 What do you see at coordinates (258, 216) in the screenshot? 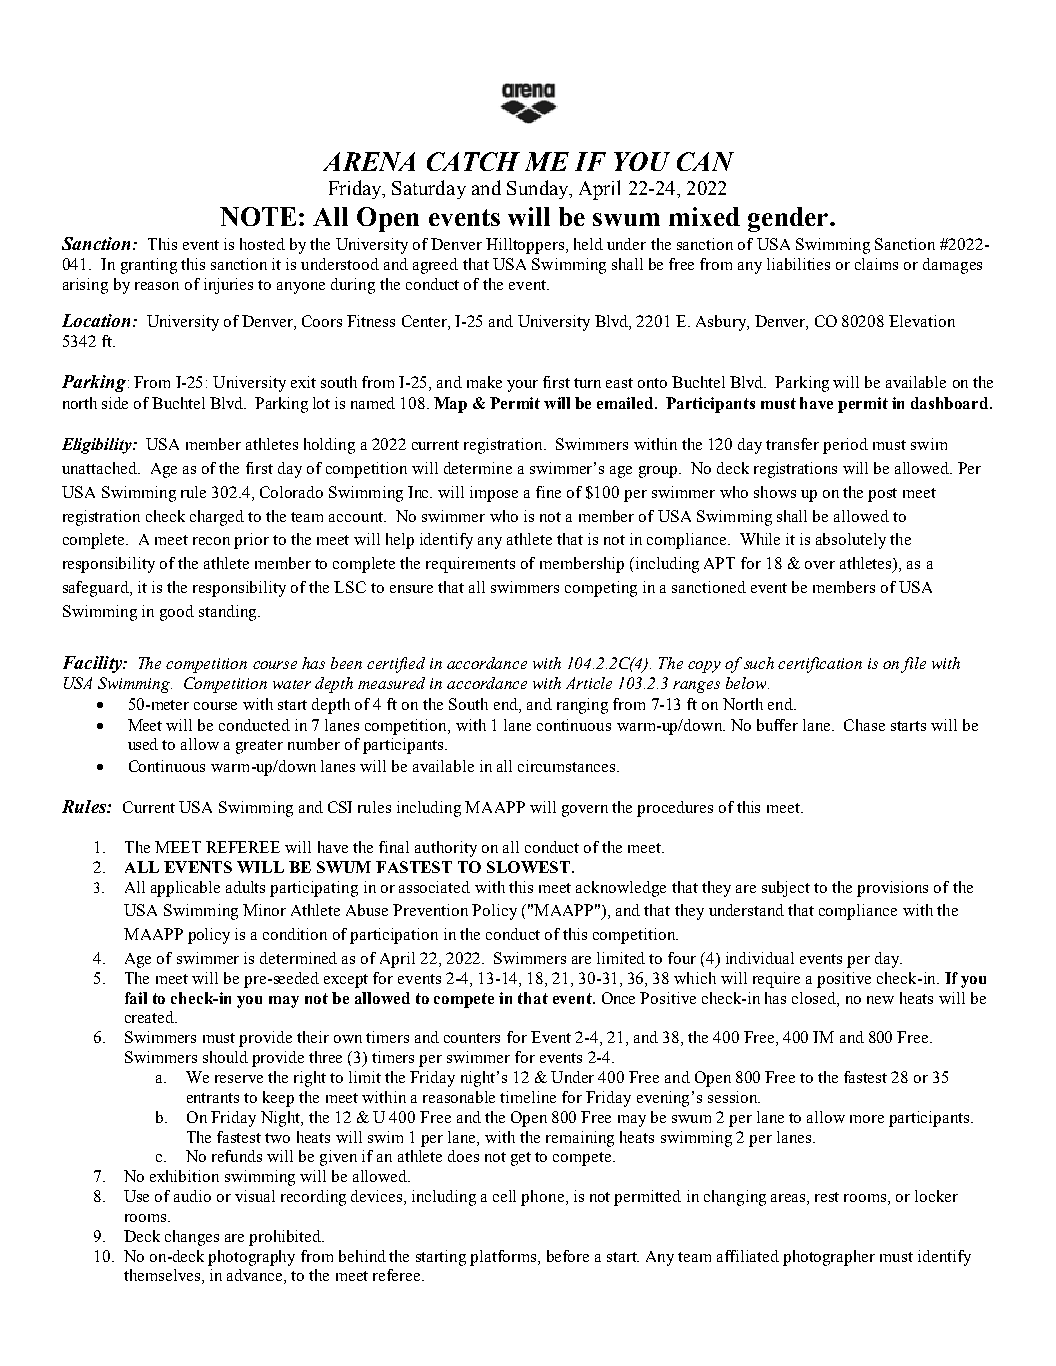
I see `NOTE` at bounding box center [258, 216].
